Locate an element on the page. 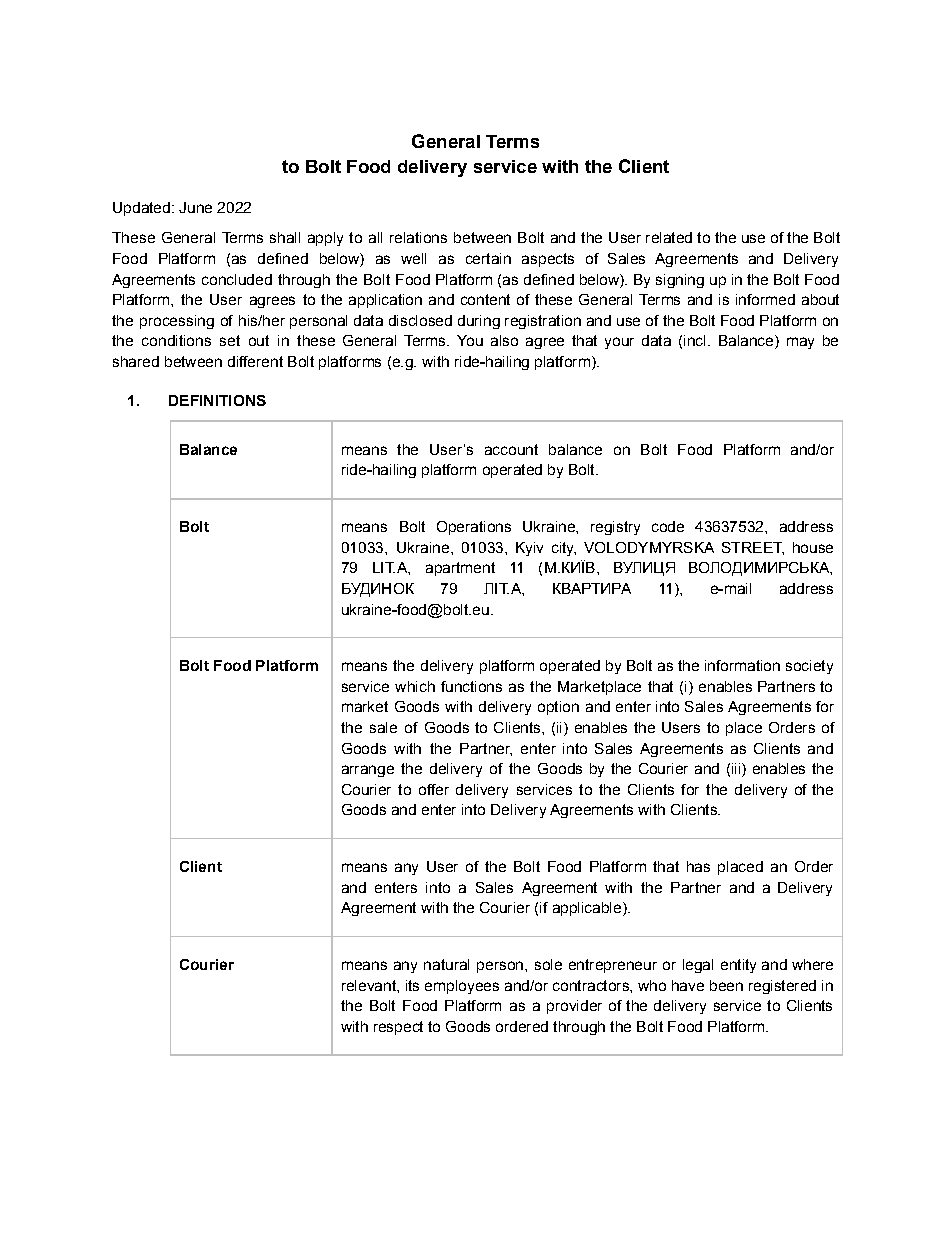 Image resolution: width=952 pixels, height=1233 pixels. Operations is located at coordinates (474, 528).
